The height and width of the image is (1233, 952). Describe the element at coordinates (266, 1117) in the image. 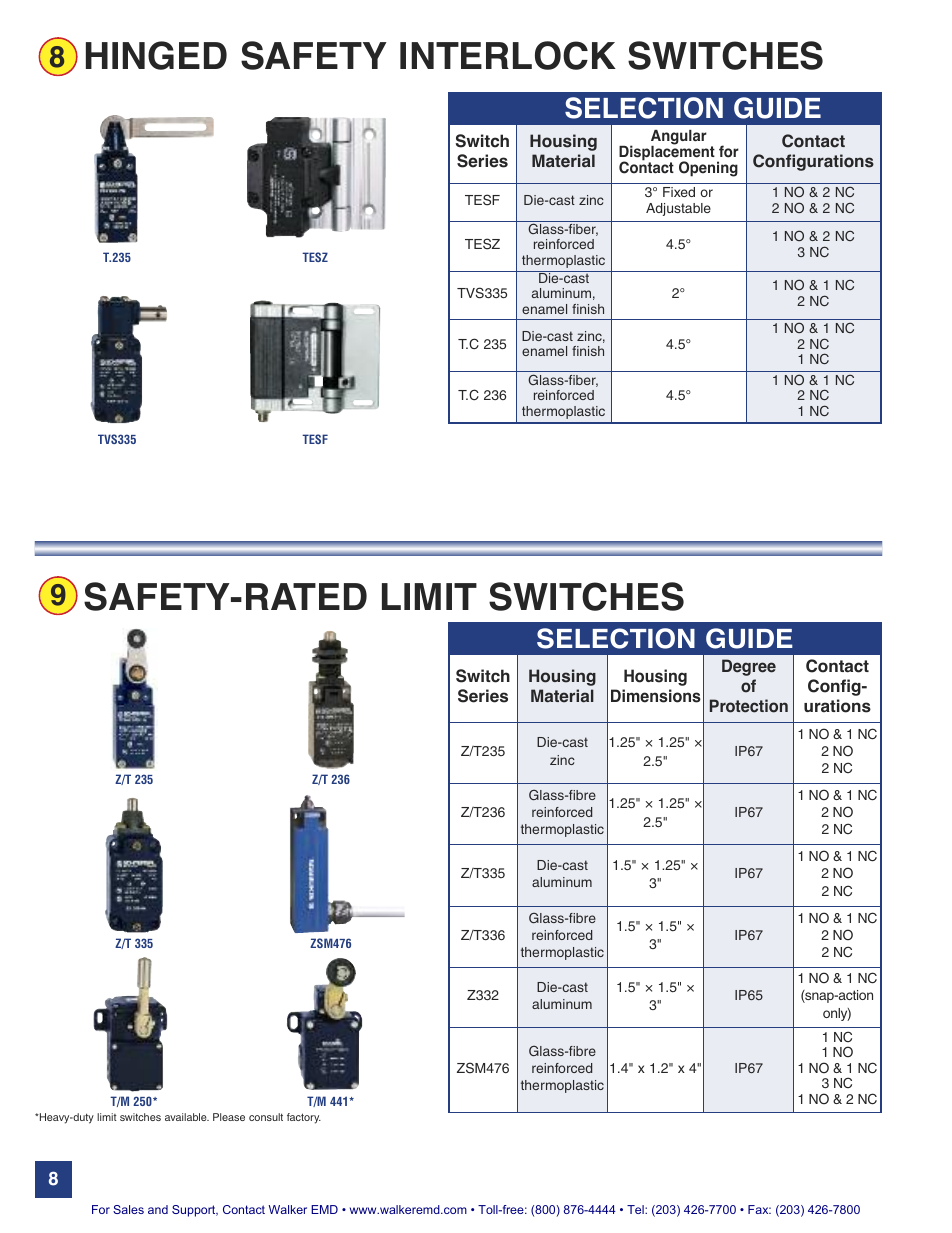

I see `consult` at that location.
